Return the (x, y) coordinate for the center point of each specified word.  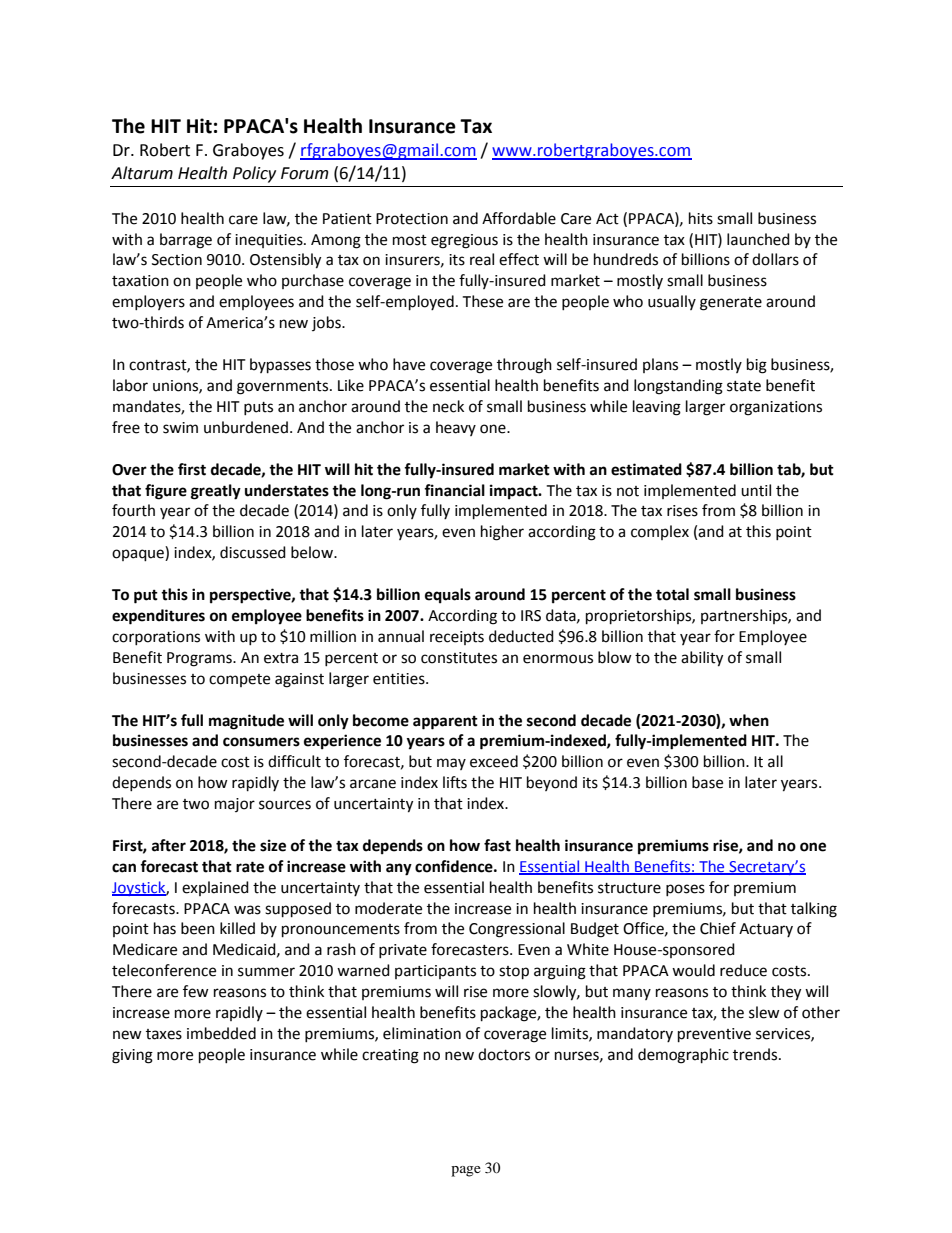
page (466, 1171)
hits (701, 218)
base (707, 782)
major (235, 805)
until (756, 490)
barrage (186, 241)
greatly (216, 492)
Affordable (519, 218)
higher (502, 533)
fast (497, 845)
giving (132, 1056)
